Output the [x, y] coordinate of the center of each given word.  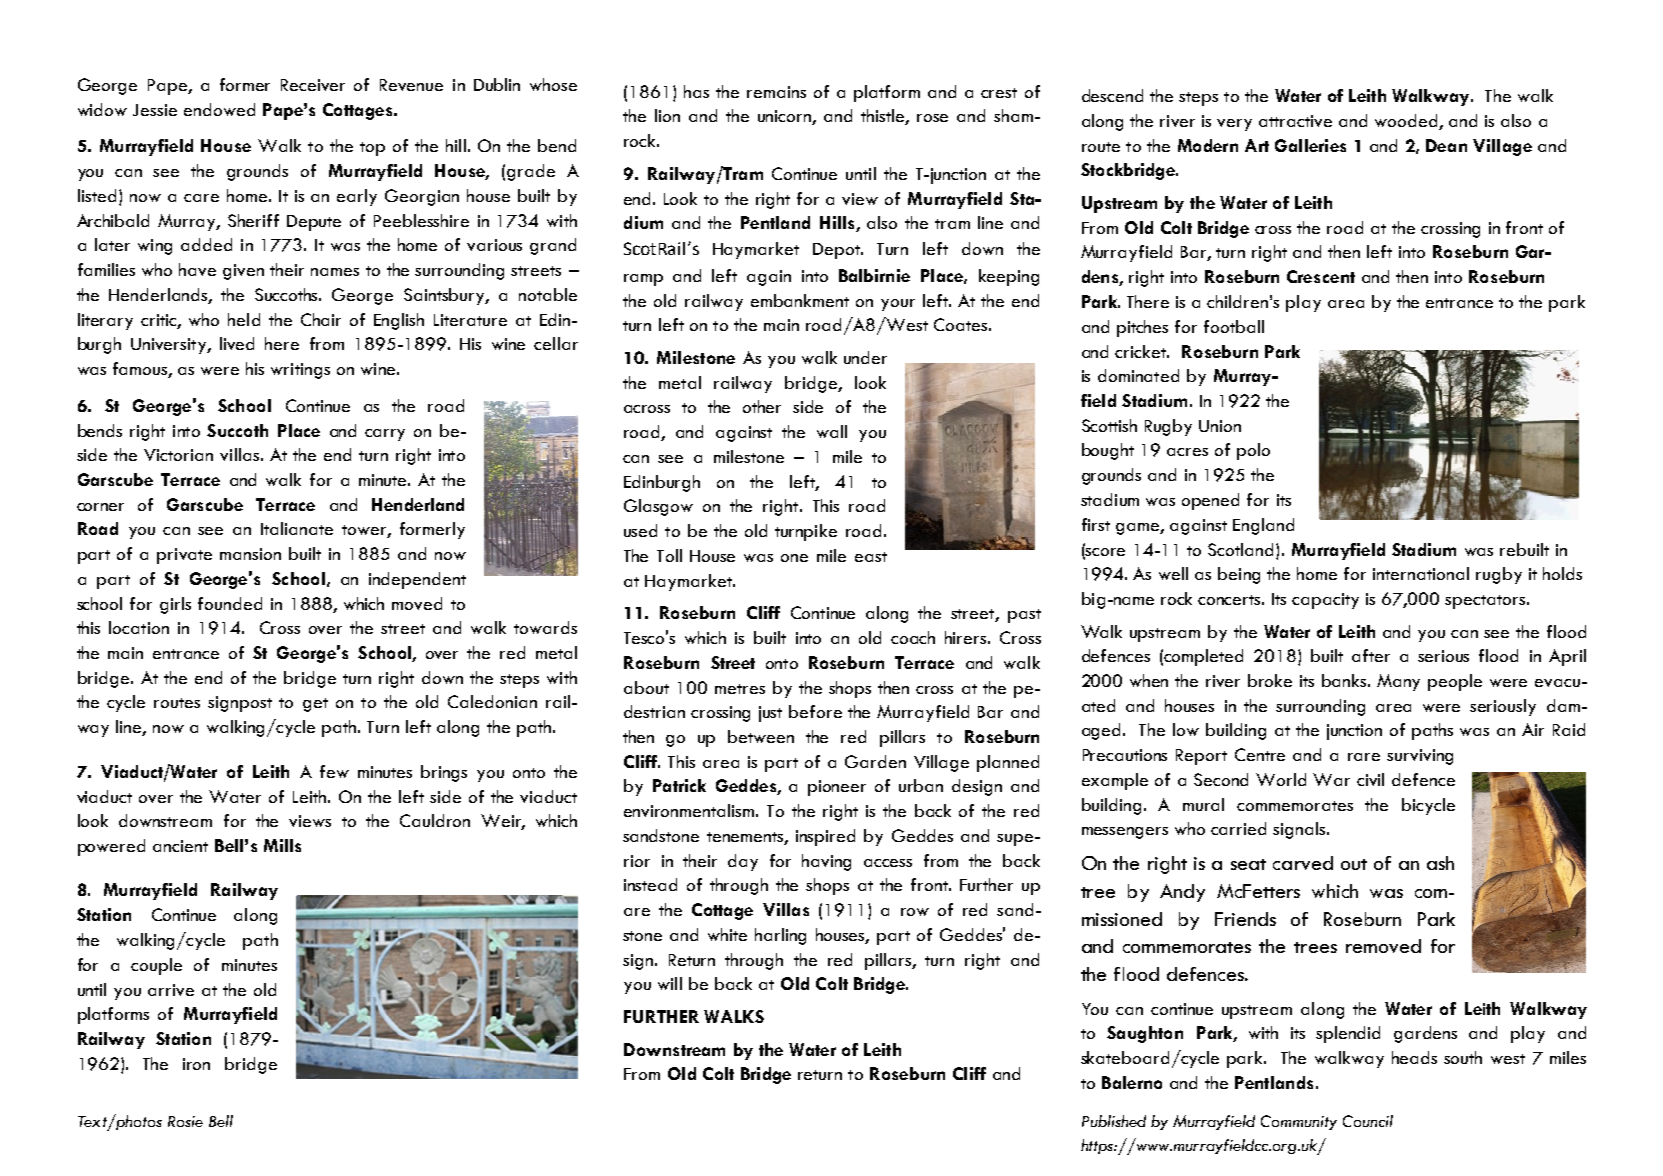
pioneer [837, 788]
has [696, 91]
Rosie [185, 1121]
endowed [219, 109]
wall [832, 431]
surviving [1420, 757]
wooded [1407, 122]
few [334, 771]
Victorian [178, 455]
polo [1253, 451]
